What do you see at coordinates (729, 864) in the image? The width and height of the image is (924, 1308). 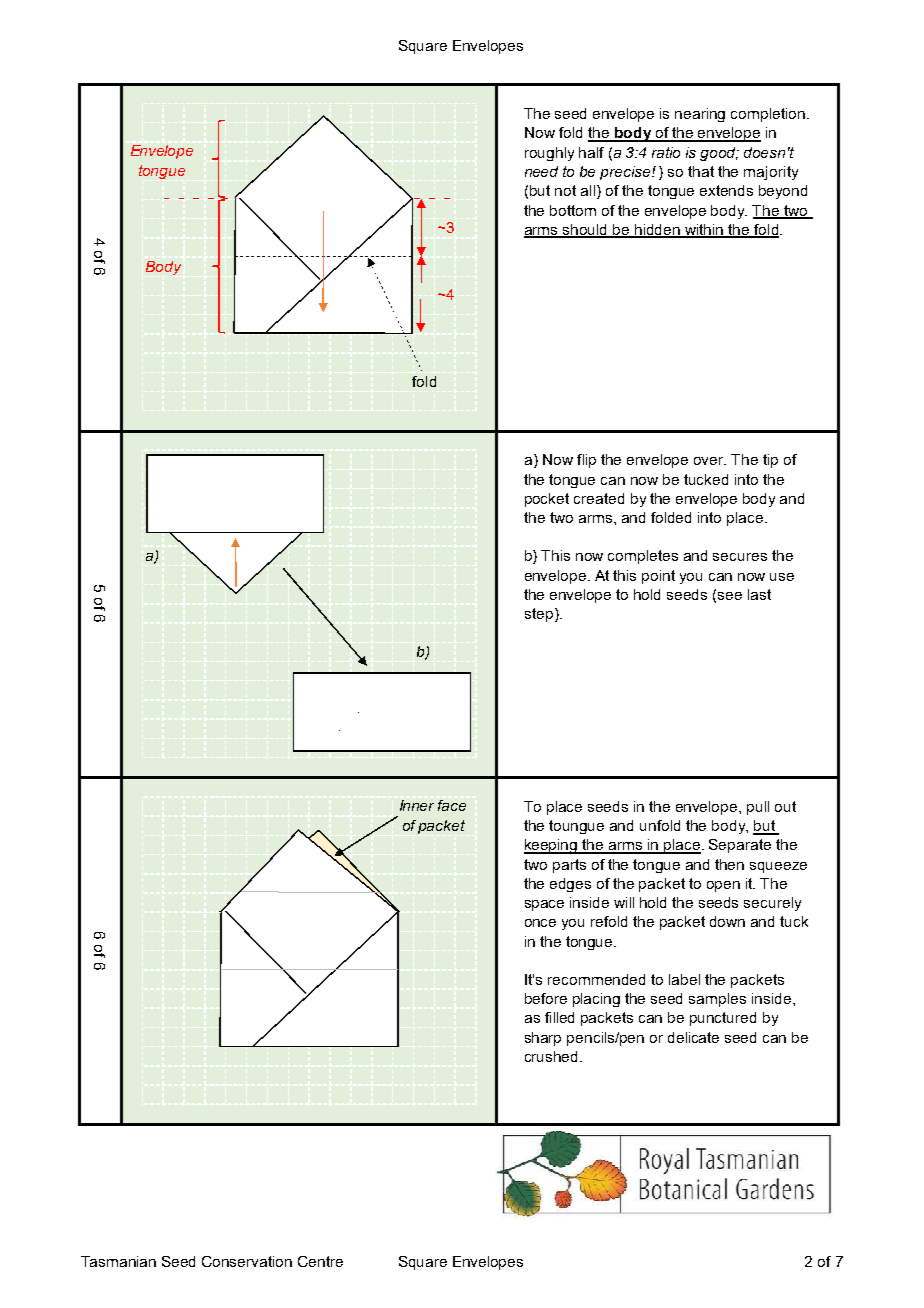 I see `then` at bounding box center [729, 864].
